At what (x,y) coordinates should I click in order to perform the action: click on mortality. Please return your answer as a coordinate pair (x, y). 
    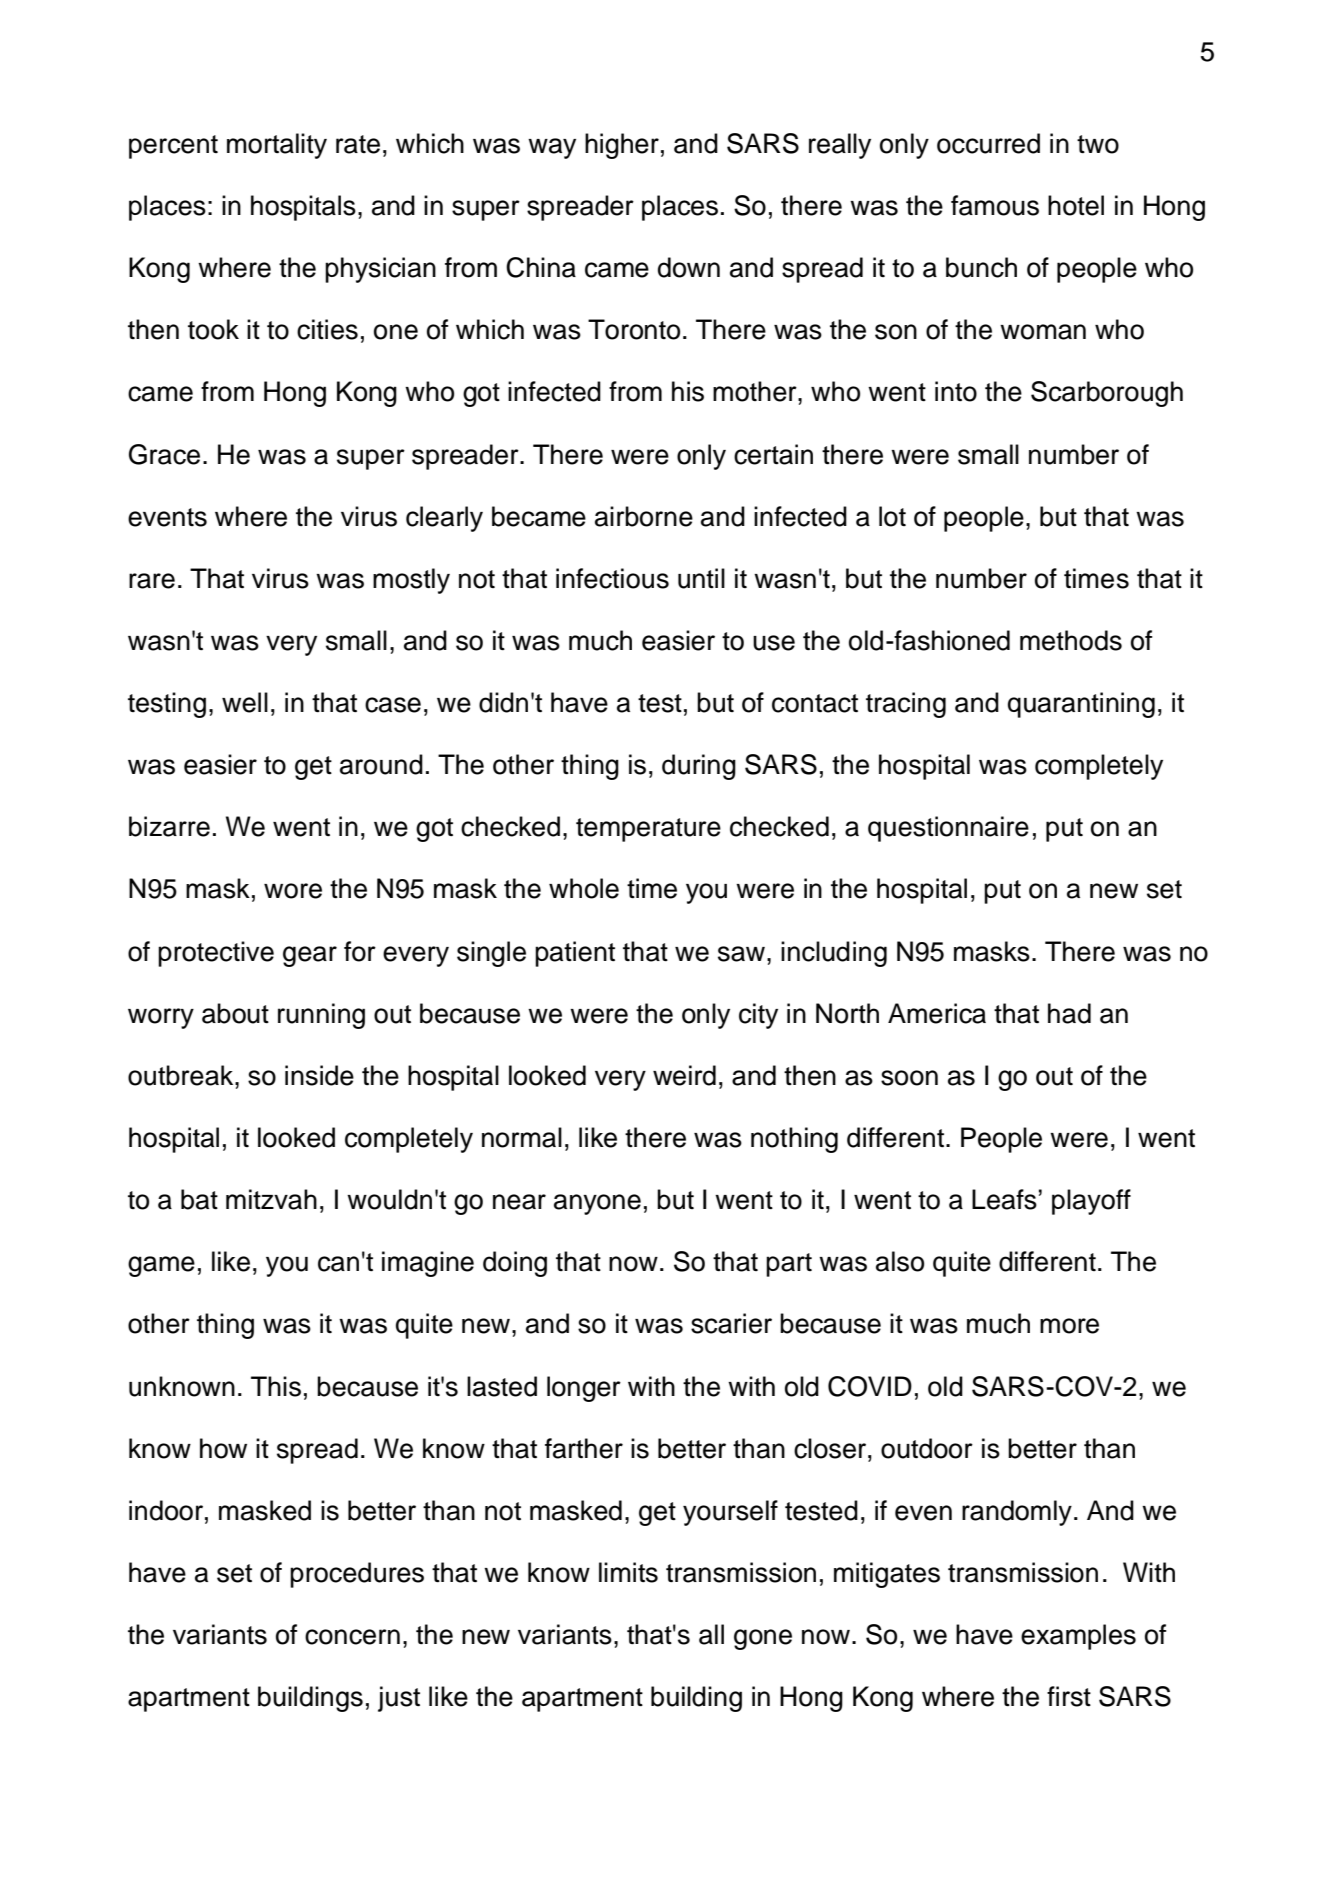
    Looking at the image, I should click on (277, 146).
